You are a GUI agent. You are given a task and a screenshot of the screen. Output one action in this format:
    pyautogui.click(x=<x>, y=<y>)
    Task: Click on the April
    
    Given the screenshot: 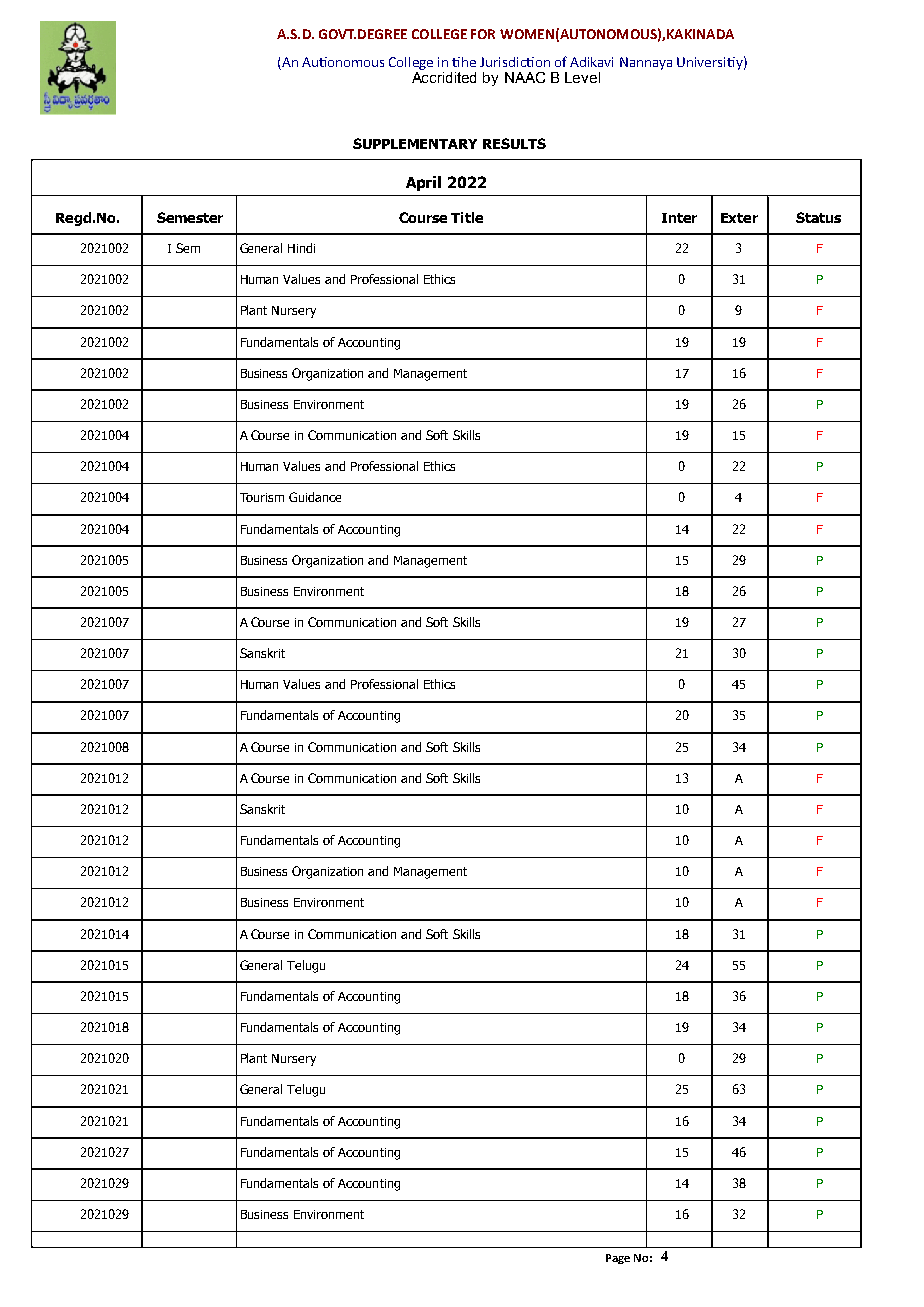 What is the action you would take?
    pyautogui.click(x=423, y=183)
